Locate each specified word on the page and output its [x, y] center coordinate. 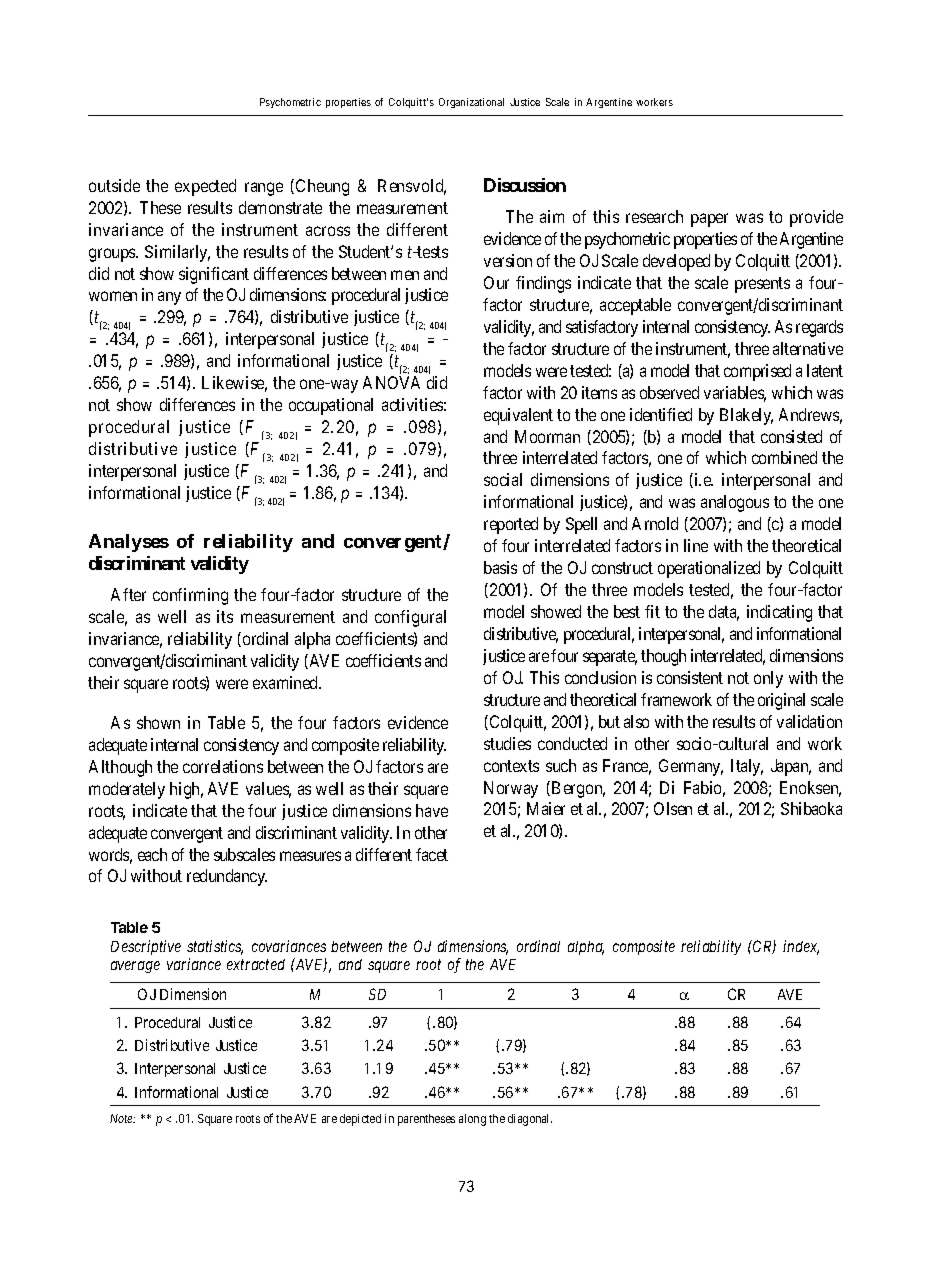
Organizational [471, 103]
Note [122, 1118]
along [472, 1120]
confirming [190, 596]
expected [205, 187]
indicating [779, 613]
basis [500, 567]
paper [709, 220]
